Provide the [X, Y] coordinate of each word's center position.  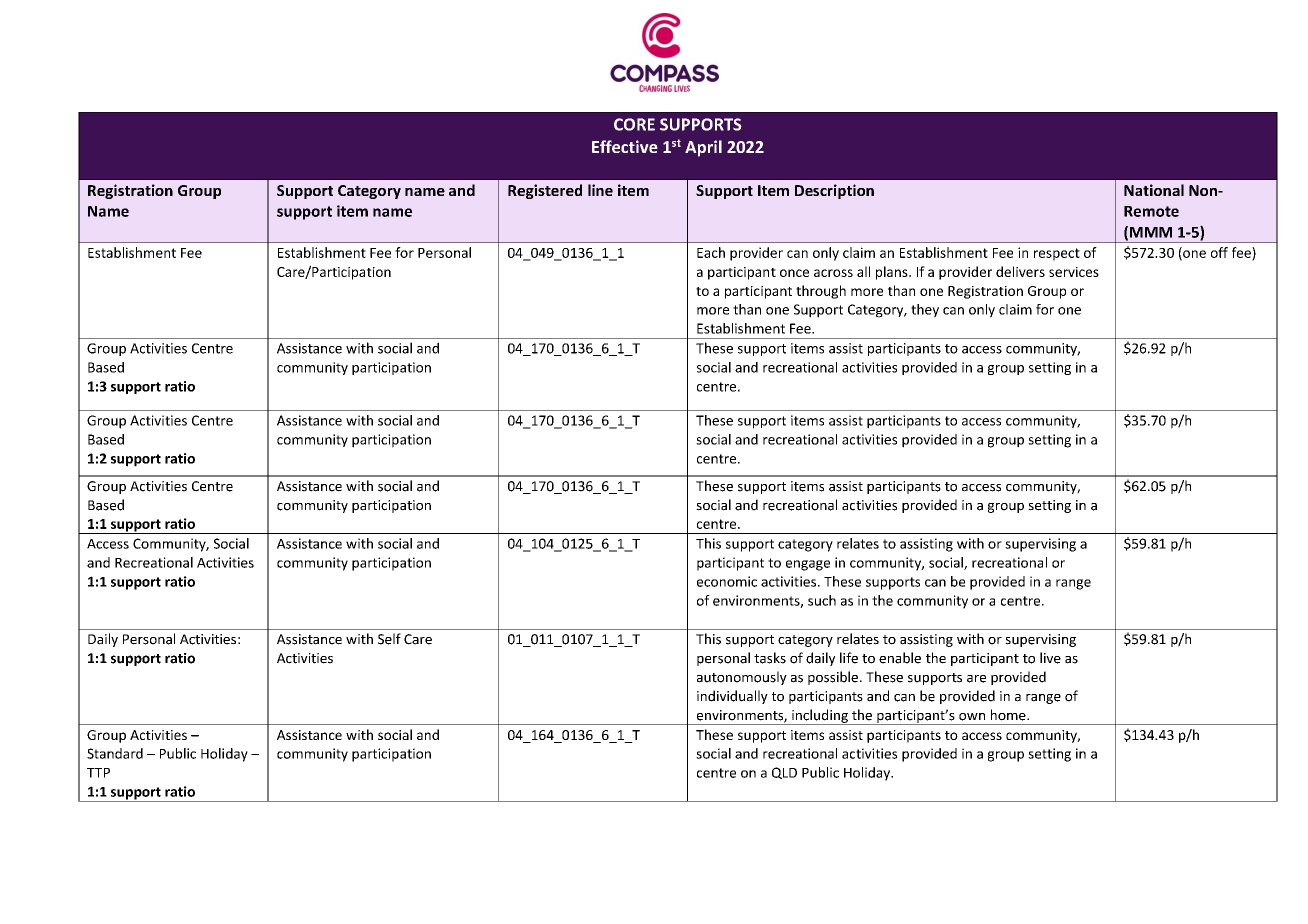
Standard [115, 753]
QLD [784, 773]
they [925, 311]
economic [727, 581]
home [1009, 715]
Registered [545, 191]
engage [808, 565]
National [1154, 190]
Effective [625, 146]
